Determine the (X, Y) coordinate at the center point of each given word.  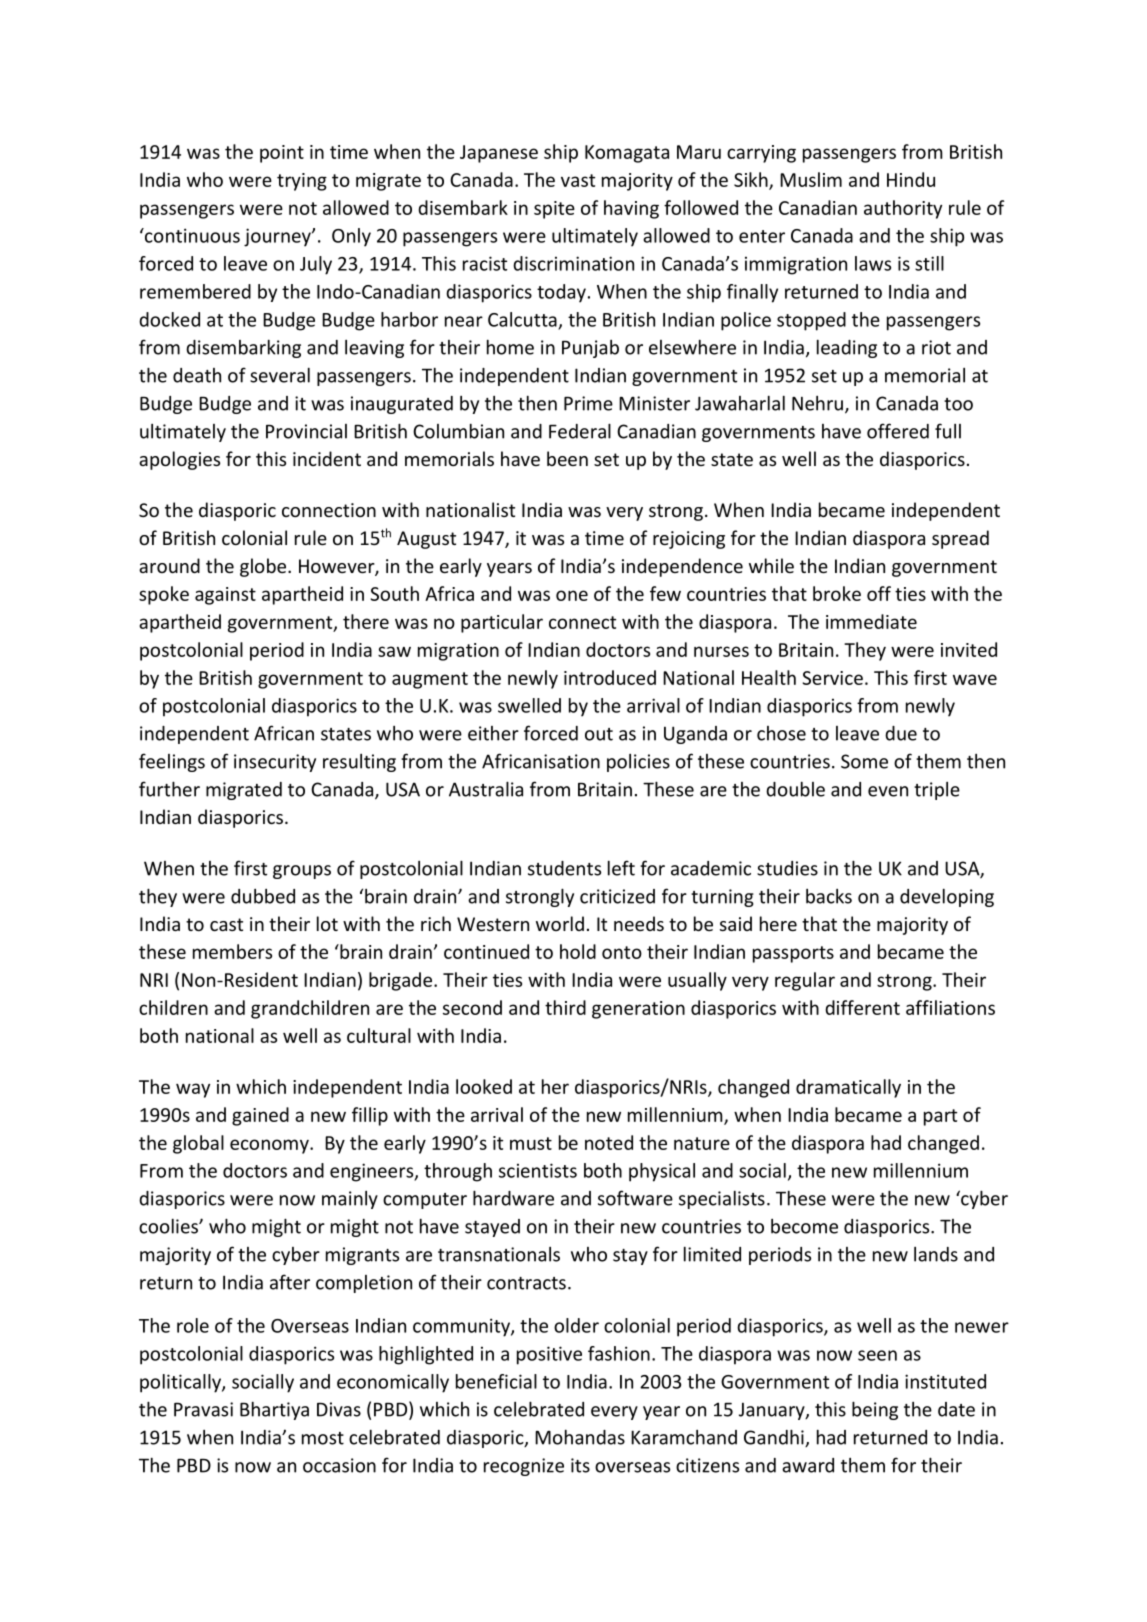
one (572, 595)
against (225, 596)
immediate (871, 621)
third (565, 1007)
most (323, 1438)
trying (302, 182)
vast (578, 180)
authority (903, 209)
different (862, 1007)
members (232, 951)
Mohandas (580, 1437)
